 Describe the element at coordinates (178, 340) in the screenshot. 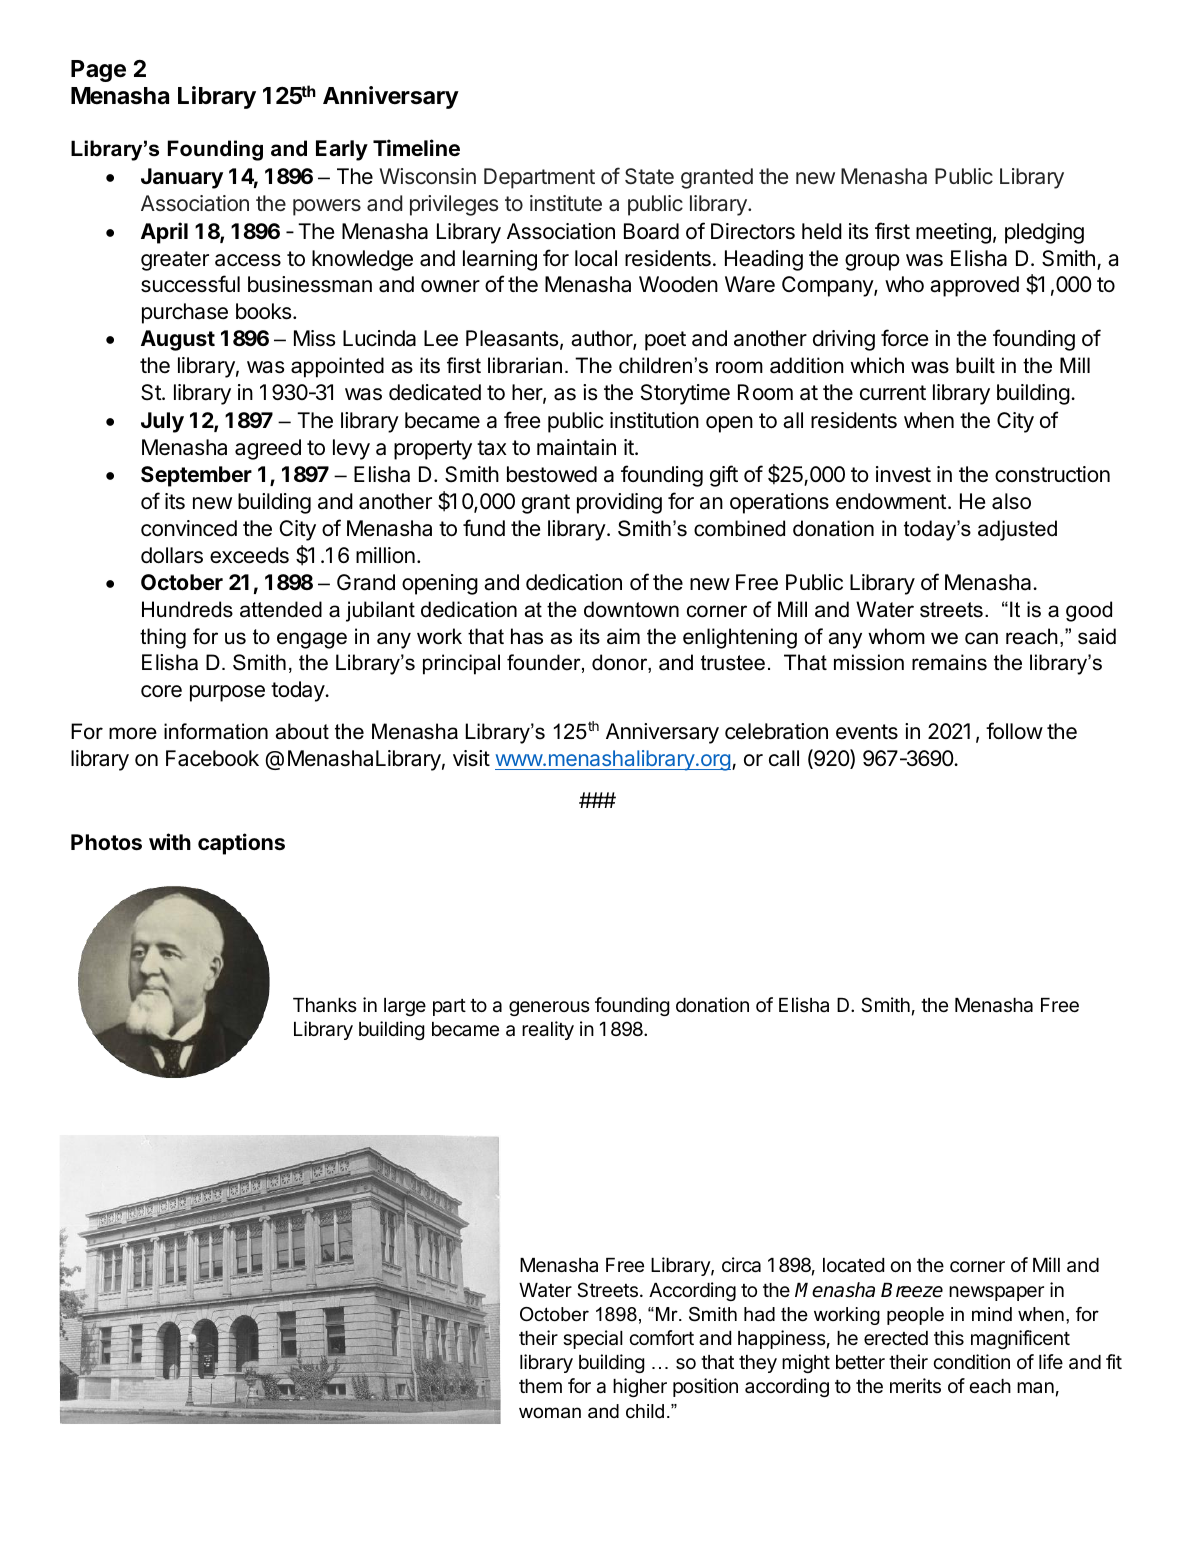

I see `August` at that location.
